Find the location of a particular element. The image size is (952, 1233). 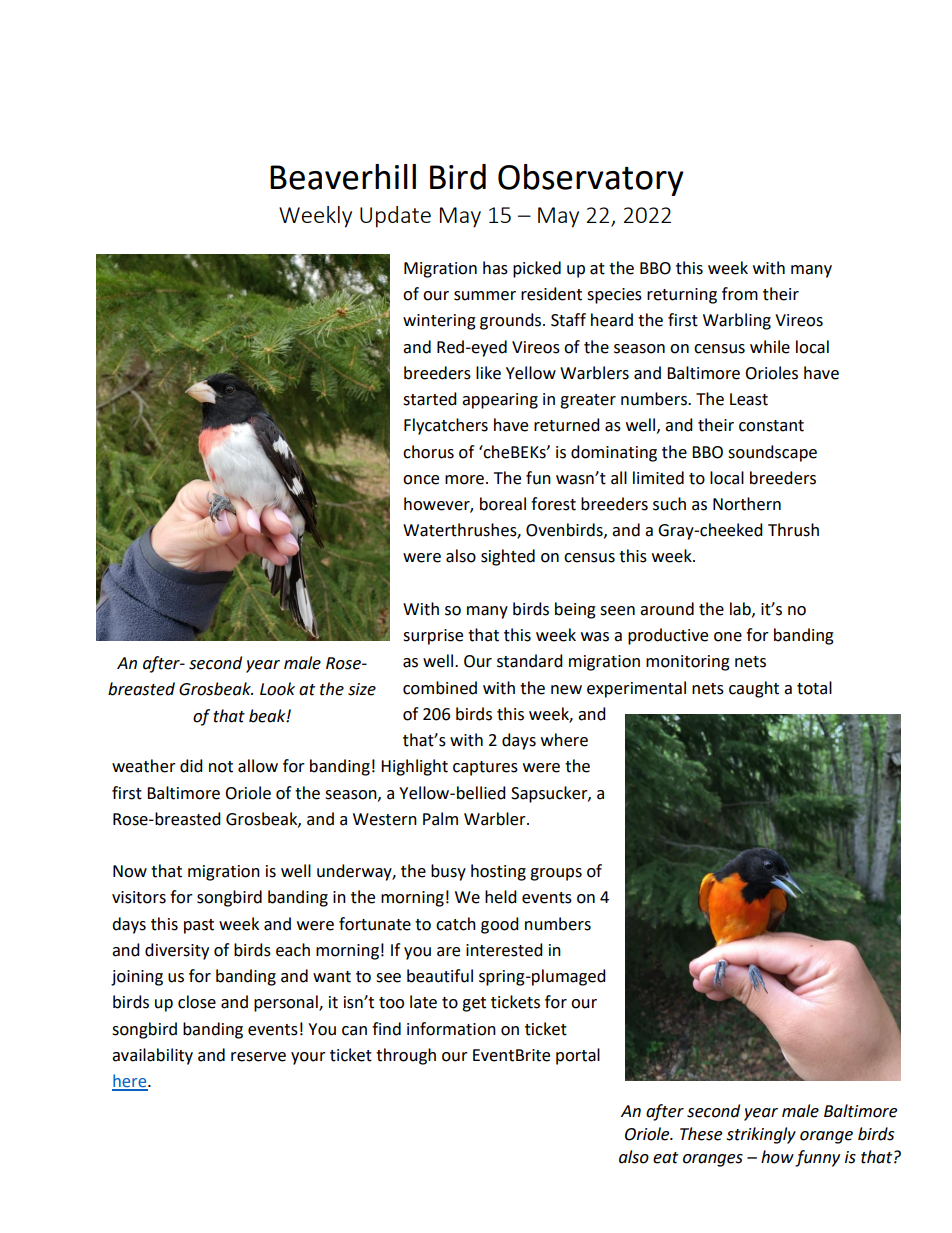

through is located at coordinates (406, 1056).
